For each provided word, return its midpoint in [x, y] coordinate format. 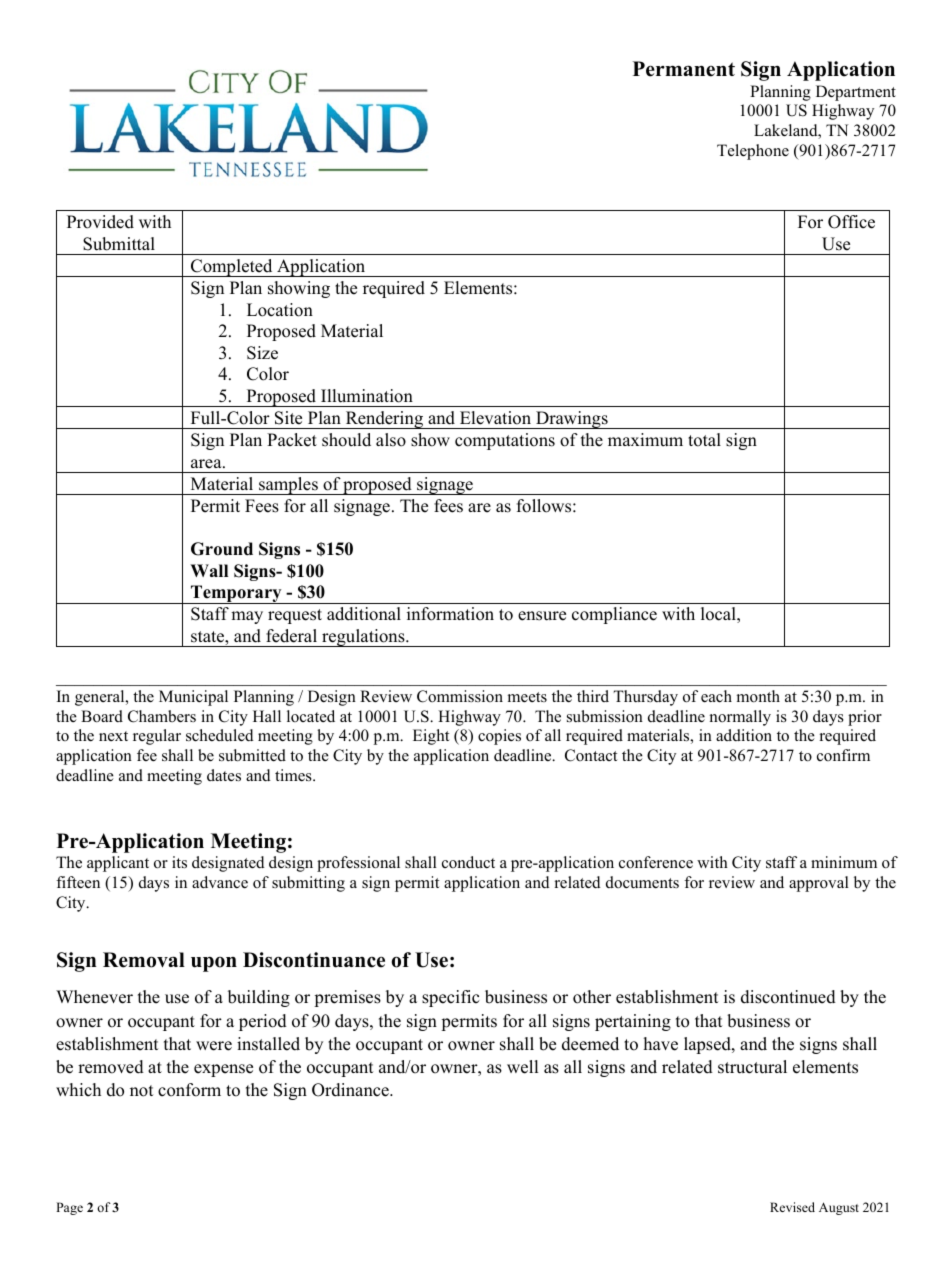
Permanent [684, 69]
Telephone [753, 152]
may [247, 617]
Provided [100, 222]
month [758, 696]
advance [220, 882]
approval [819, 884]
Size [262, 353]
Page [69, 1208]
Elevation [495, 418]
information [450, 614]
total [704, 440]
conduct [468, 862]
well [523, 1067]
